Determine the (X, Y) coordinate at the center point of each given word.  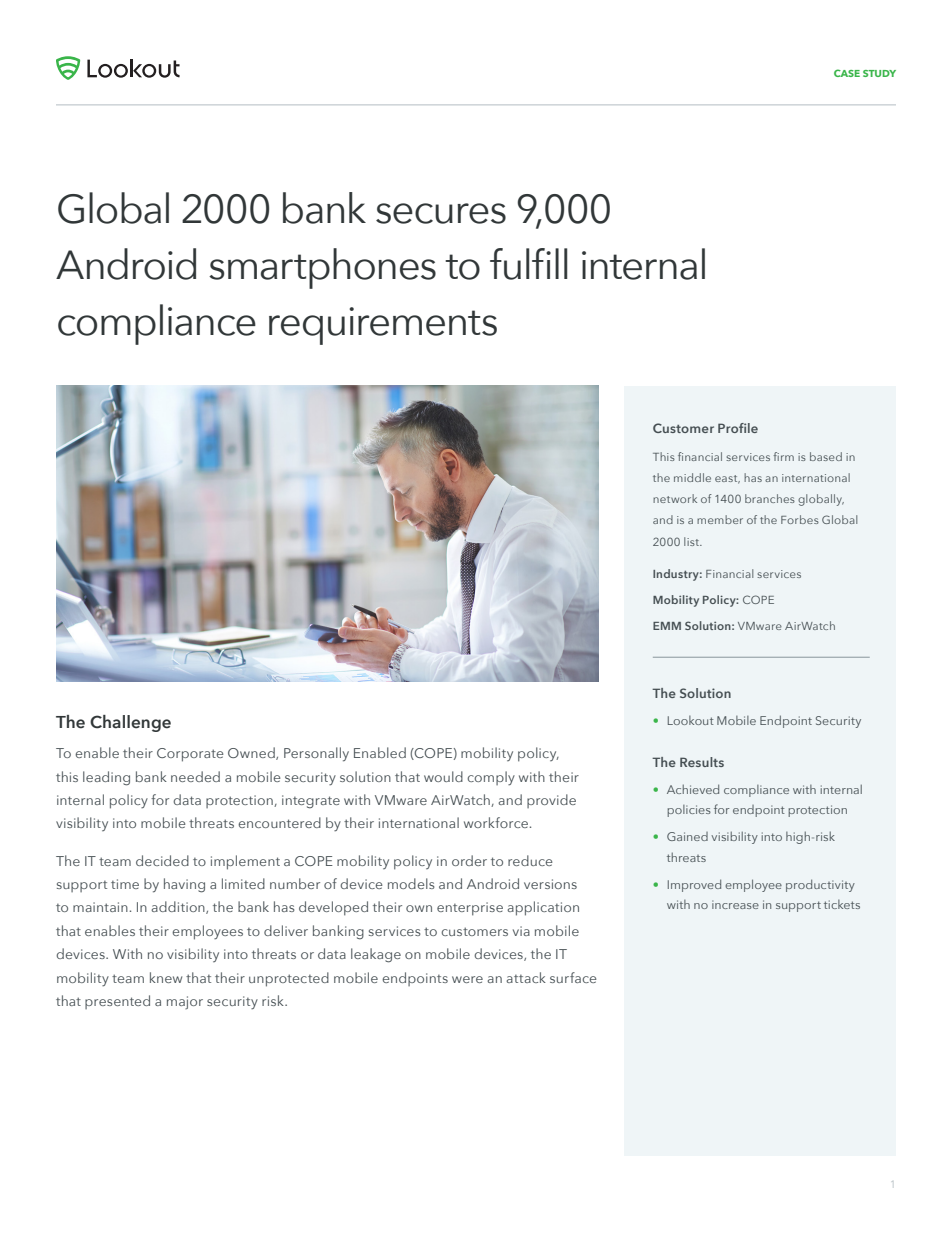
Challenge (130, 723)
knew (166, 977)
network (675, 498)
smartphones (322, 268)
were (467, 979)
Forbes (800, 519)
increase (735, 904)
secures (441, 213)
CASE (847, 73)
